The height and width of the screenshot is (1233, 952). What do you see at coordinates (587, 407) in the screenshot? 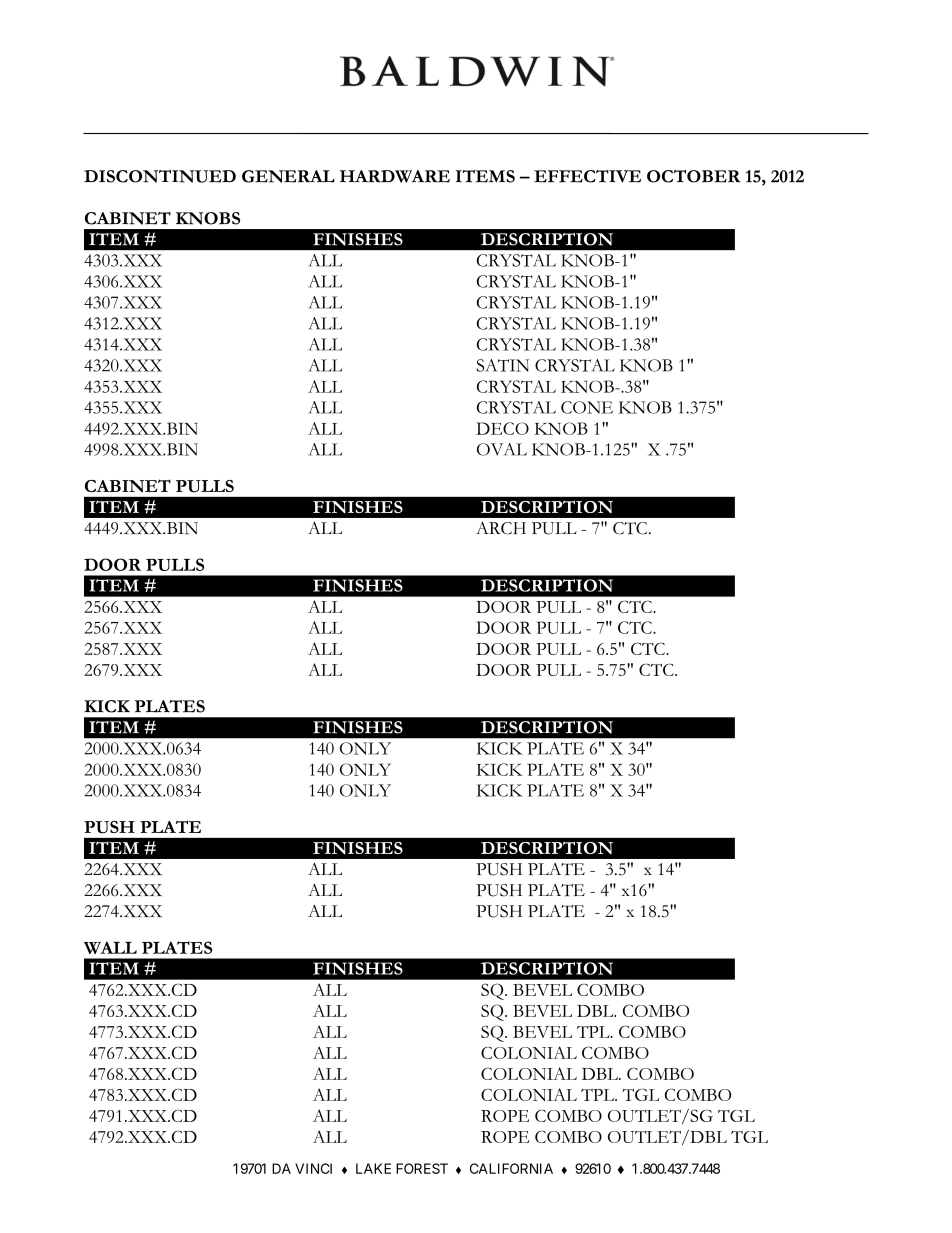
I see `CONE` at bounding box center [587, 407].
